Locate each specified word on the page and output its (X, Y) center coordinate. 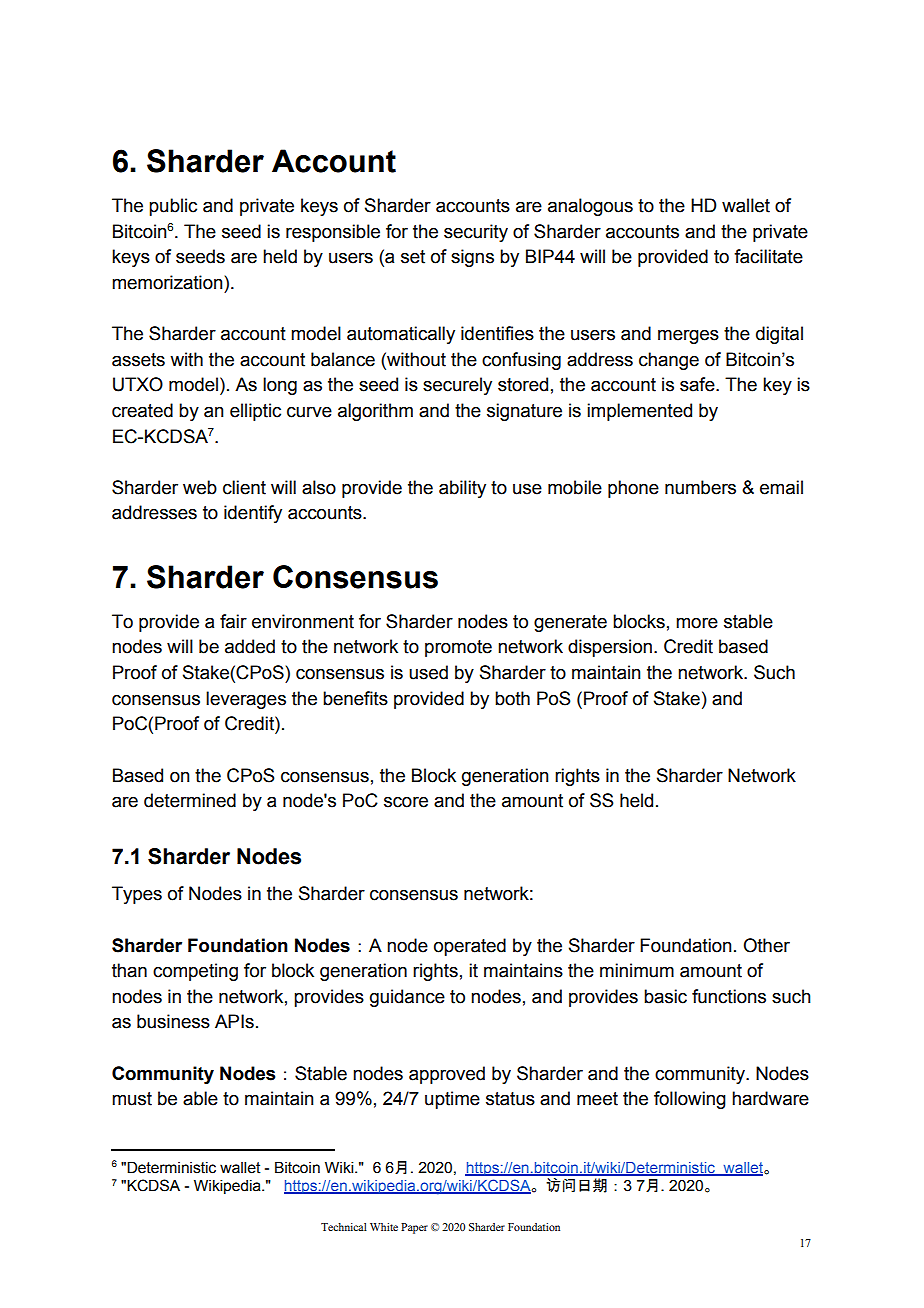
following (690, 1100)
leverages (246, 700)
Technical (344, 1227)
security (476, 233)
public (173, 207)
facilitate (768, 256)
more (697, 623)
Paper (414, 1228)
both (512, 698)
